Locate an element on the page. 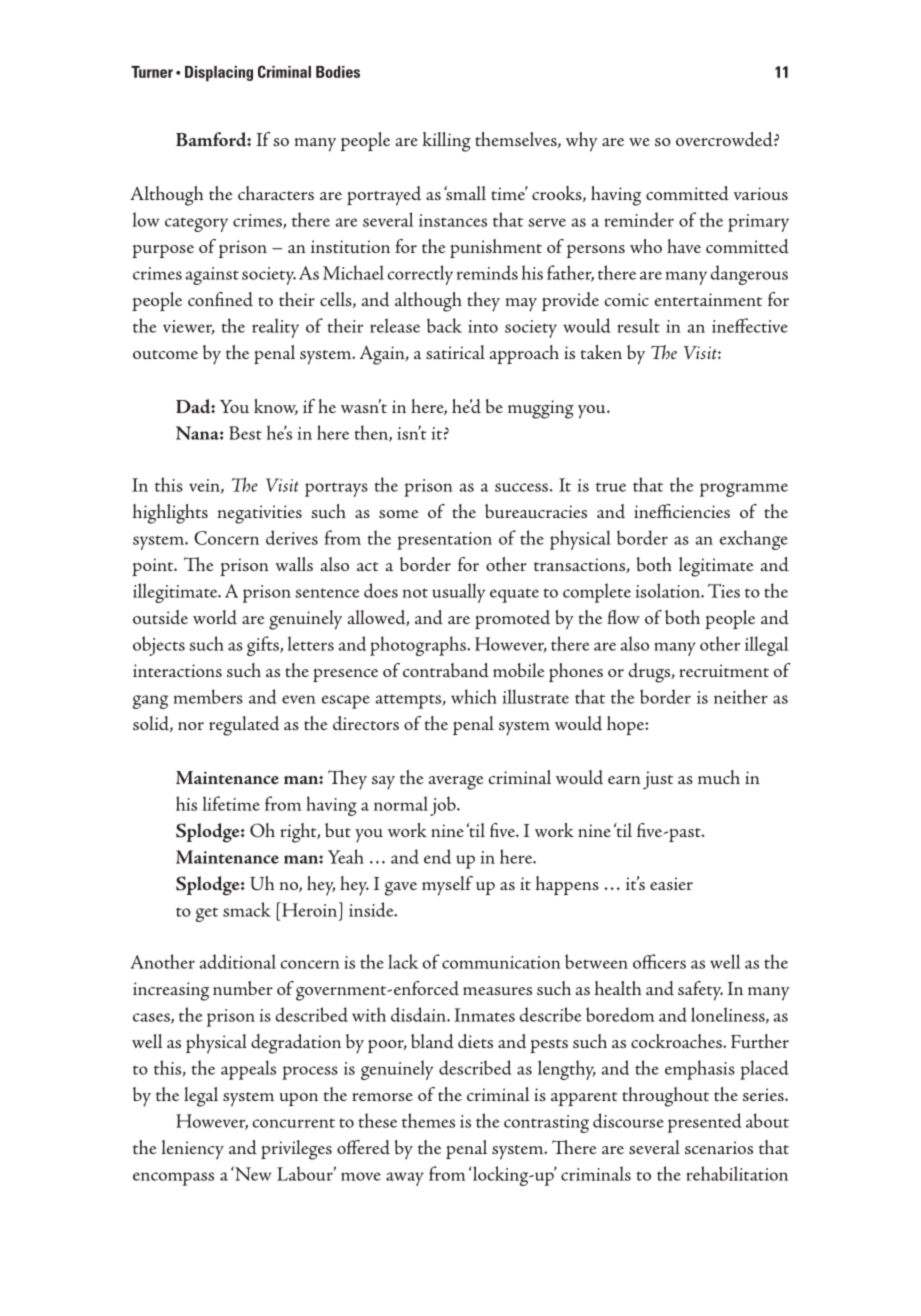 Image resolution: width=921 pixels, height=1316 pixels. usually is located at coordinates (458, 593).
